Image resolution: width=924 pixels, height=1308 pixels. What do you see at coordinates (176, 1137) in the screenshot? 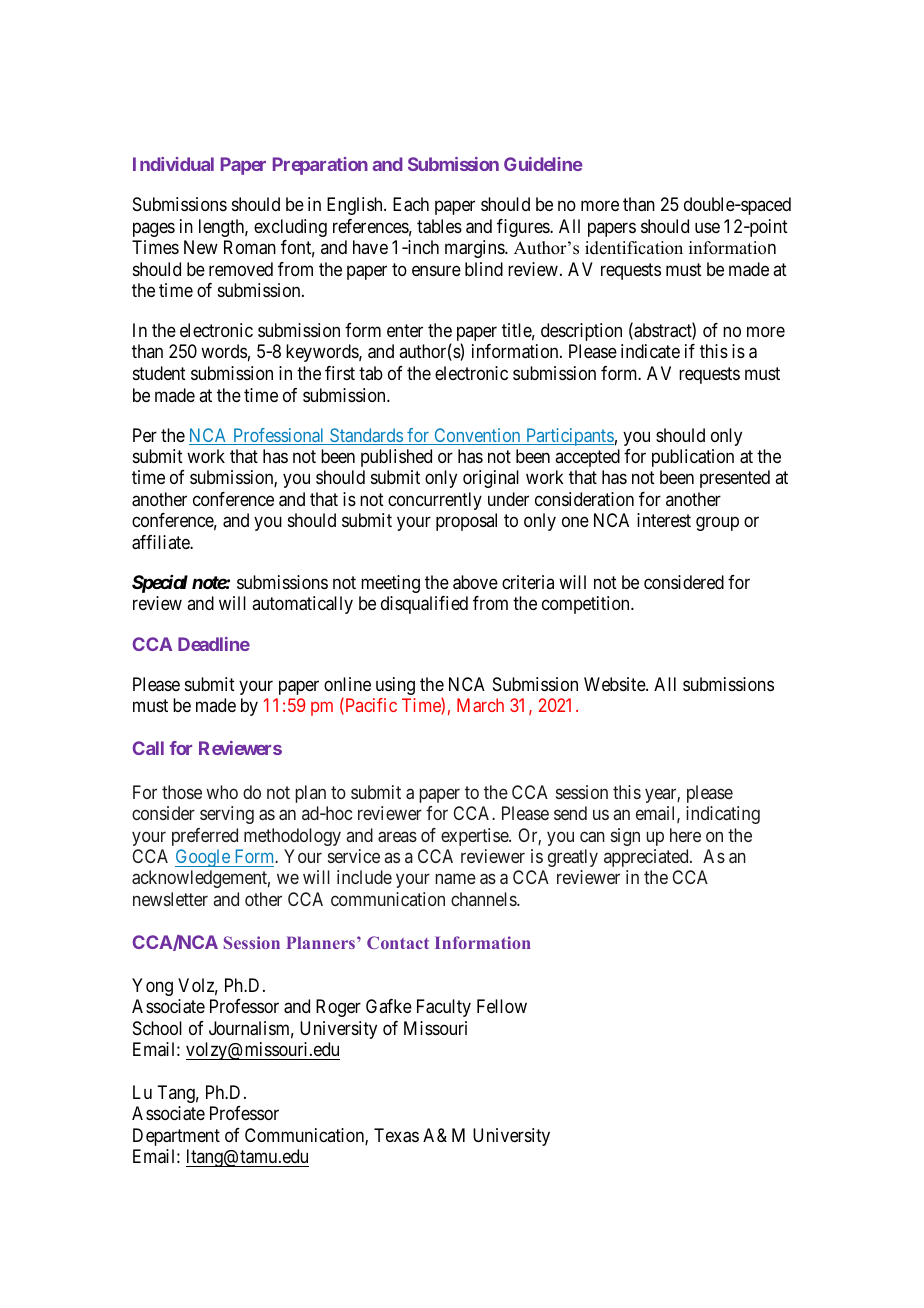
I see `Department` at bounding box center [176, 1137].
